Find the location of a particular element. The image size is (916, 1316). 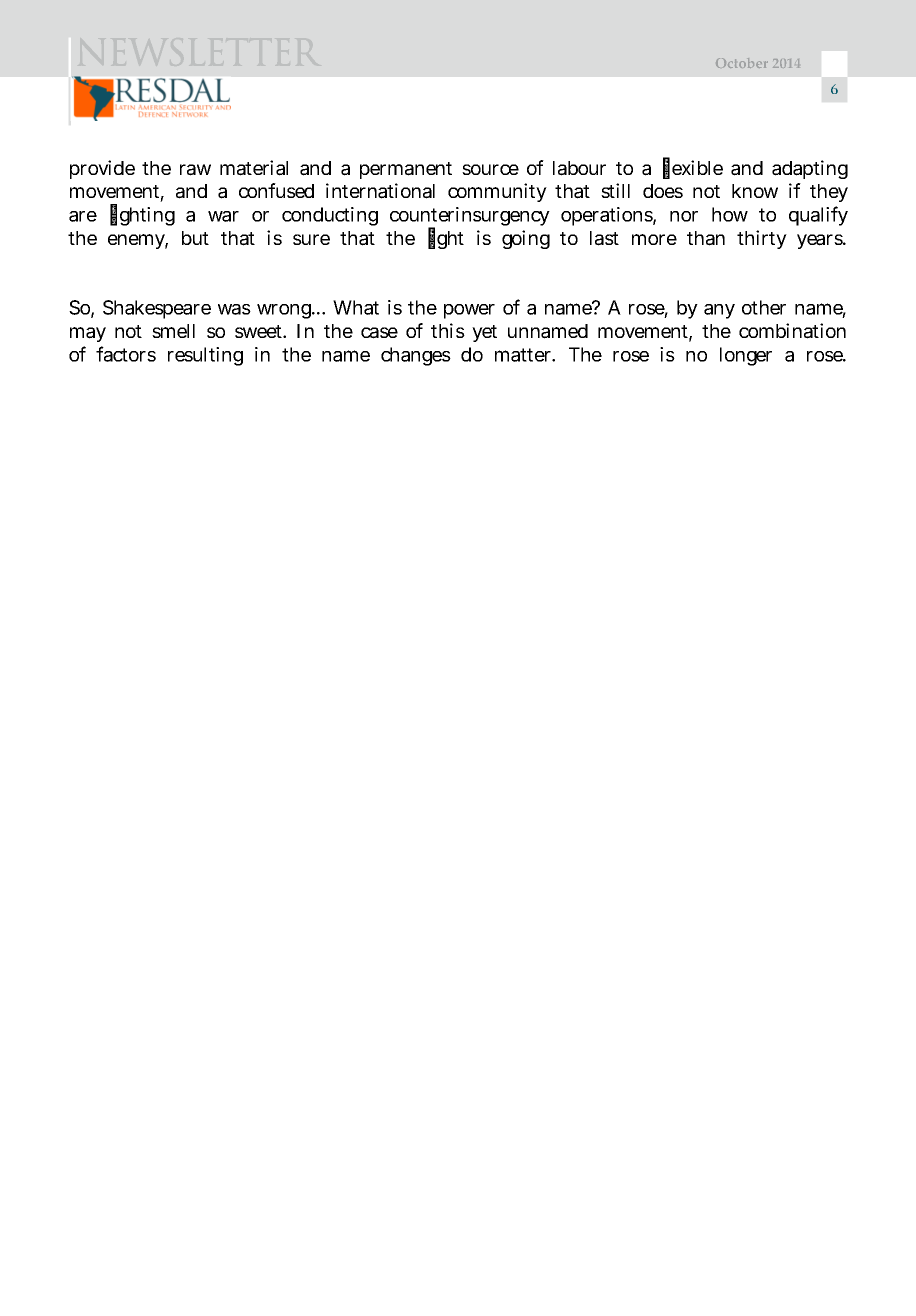

going is located at coordinates (526, 239).
